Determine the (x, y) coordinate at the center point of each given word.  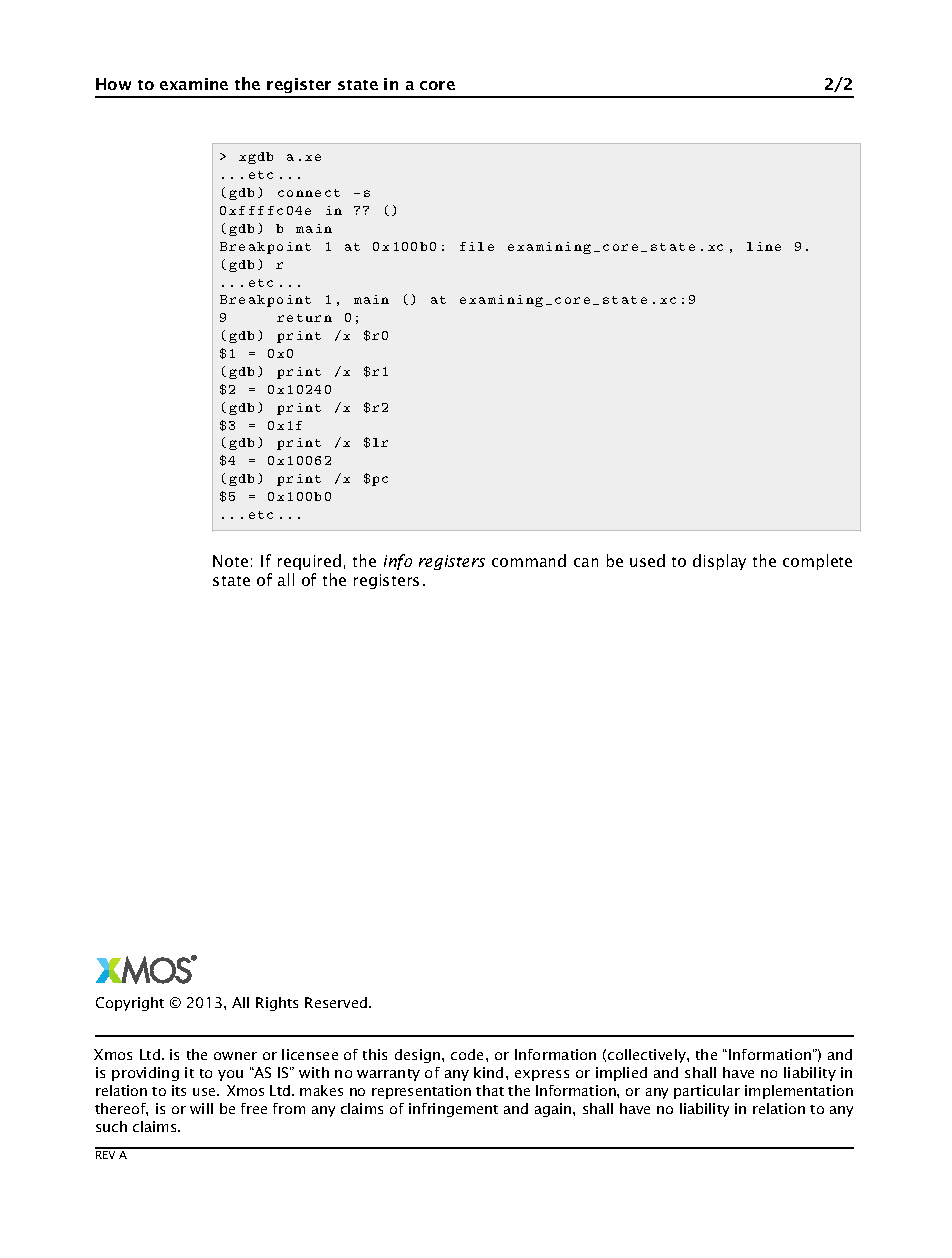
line (764, 246)
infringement (453, 1110)
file (477, 246)
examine (194, 84)
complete (817, 562)
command (529, 560)
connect (309, 193)
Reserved (337, 1002)
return (304, 318)
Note (230, 561)
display (719, 562)
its (179, 1090)
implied (621, 1074)
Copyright (130, 1004)
